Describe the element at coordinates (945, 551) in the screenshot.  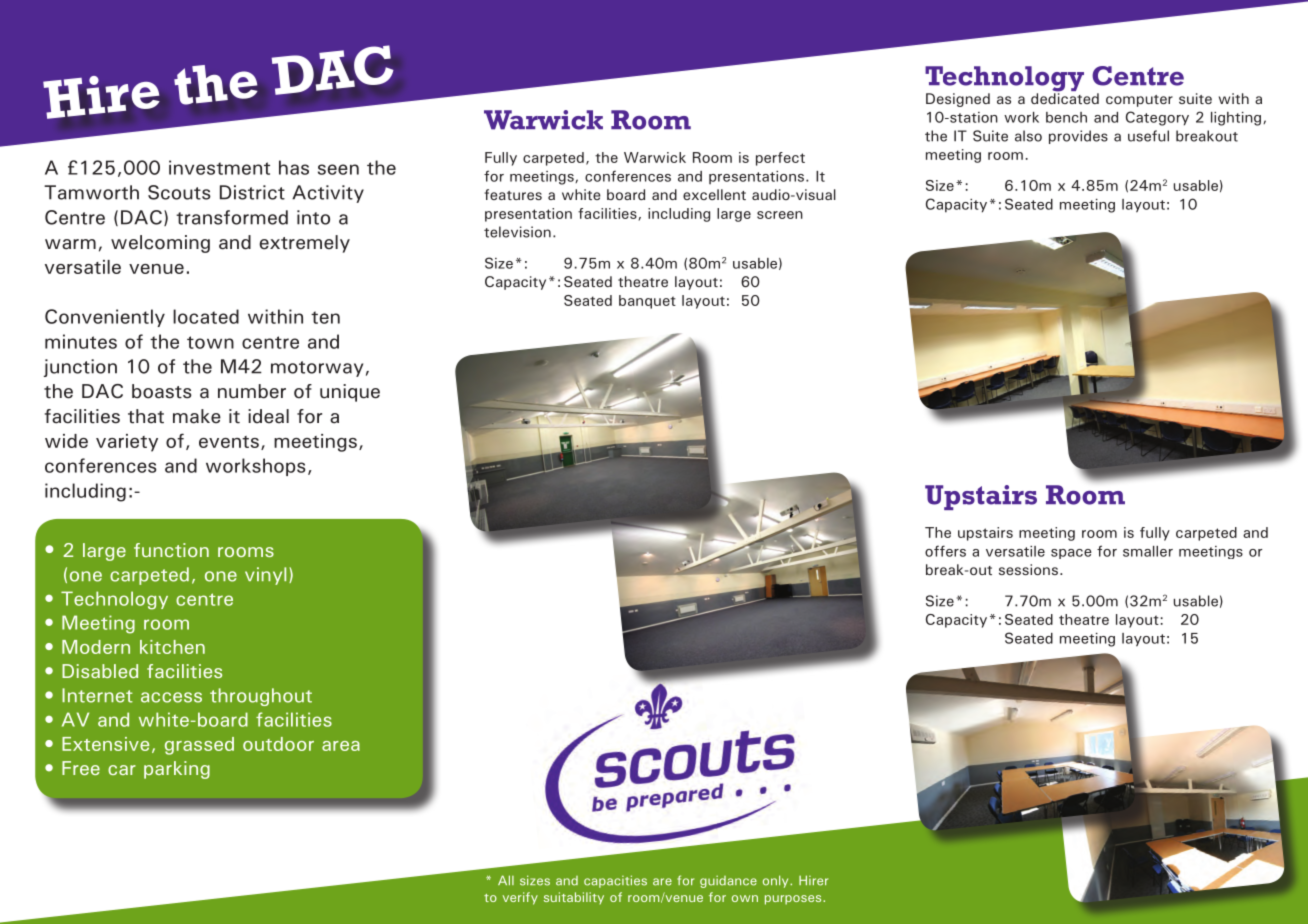
I see `offers` at that location.
